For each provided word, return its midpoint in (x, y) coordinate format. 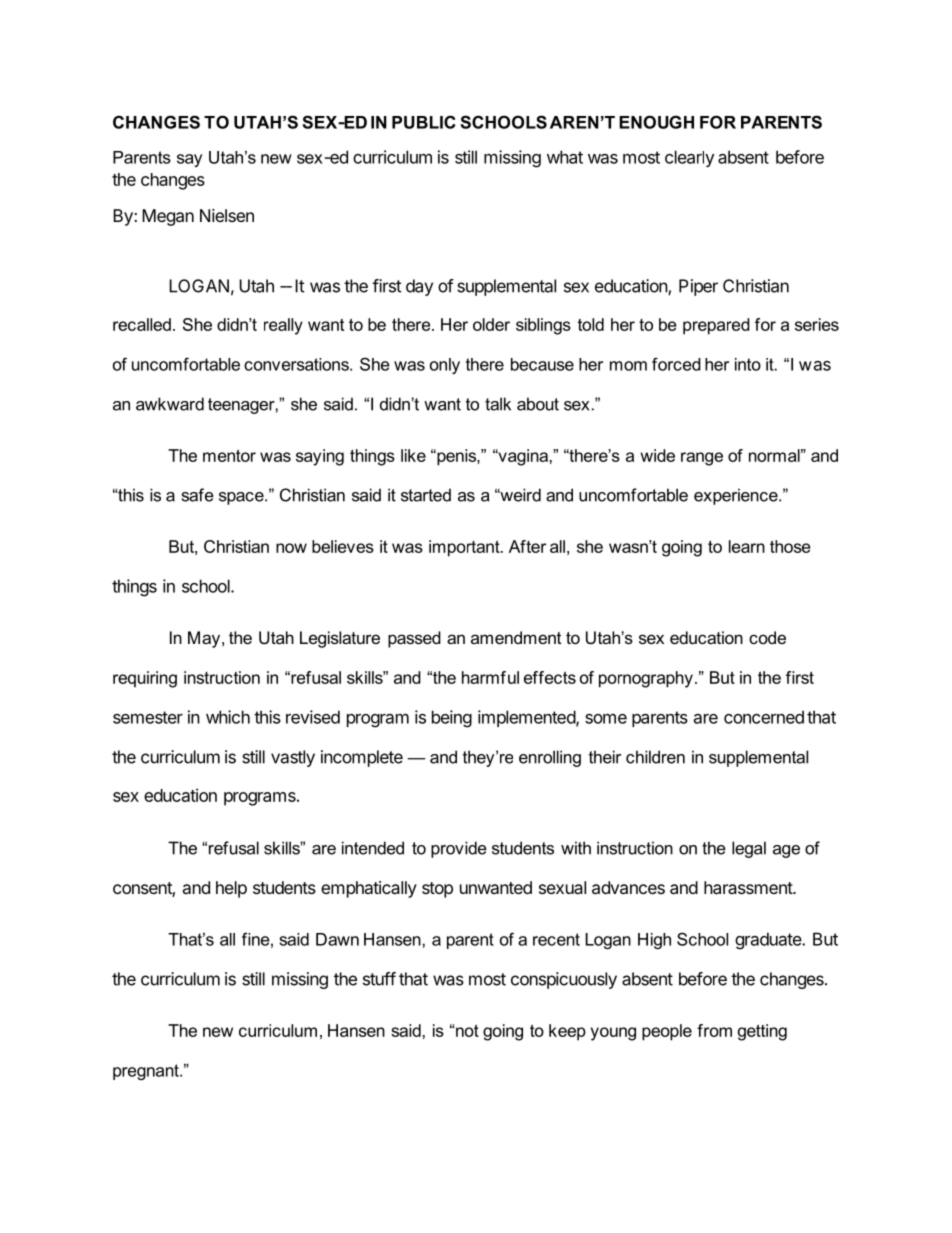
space (242, 498)
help (231, 889)
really (283, 326)
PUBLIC (423, 122)
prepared (716, 326)
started (426, 495)
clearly (689, 158)
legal (749, 849)
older (491, 324)
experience (737, 496)
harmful (490, 677)
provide (459, 849)
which (228, 717)
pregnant (147, 1072)
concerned (764, 717)
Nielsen (227, 215)
